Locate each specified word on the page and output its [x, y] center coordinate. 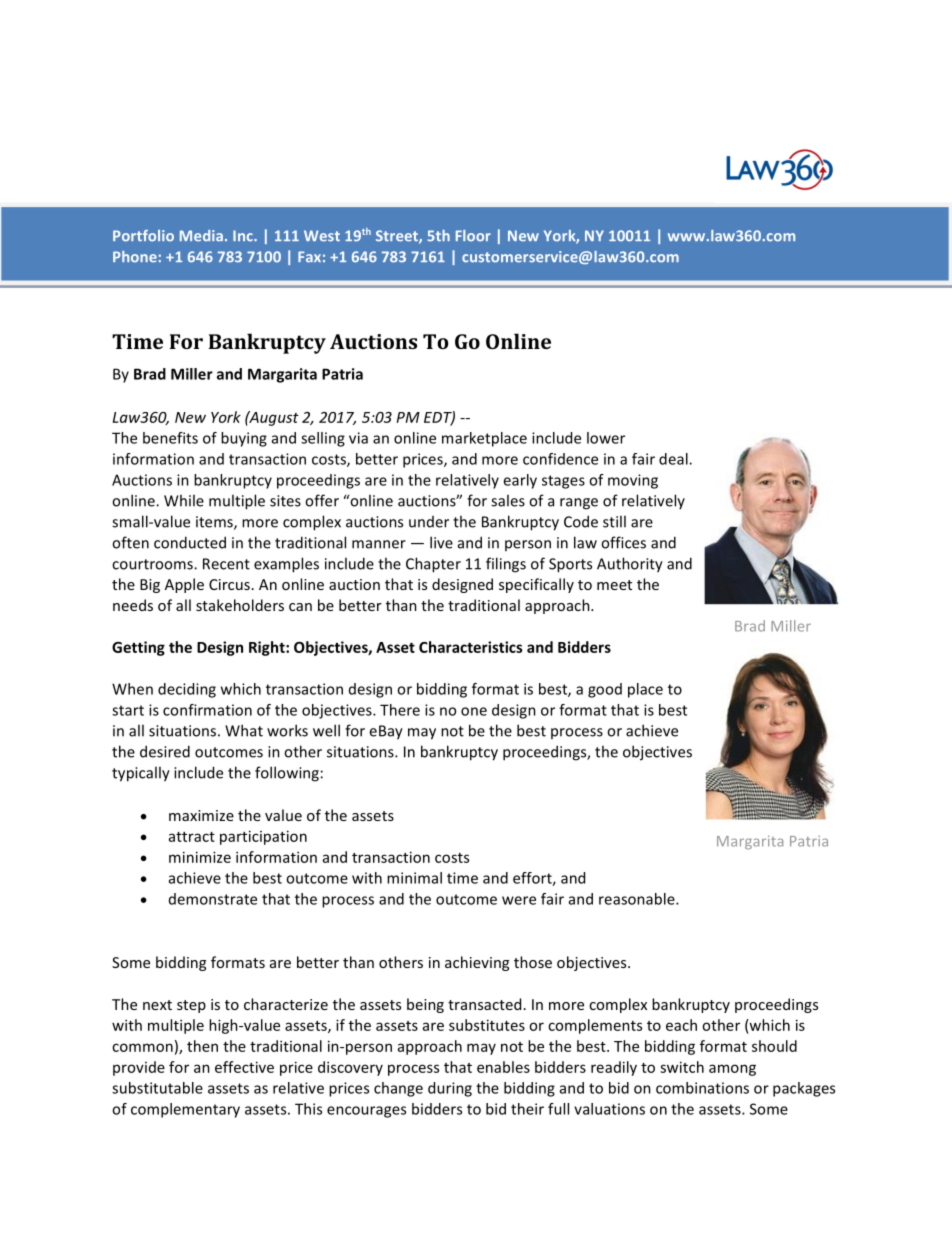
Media [201, 236]
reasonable [638, 899]
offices [623, 542]
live [441, 542]
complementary [185, 1110]
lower [606, 438]
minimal [414, 878]
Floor [473, 236]
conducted [190, 542]
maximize [201, 815]
